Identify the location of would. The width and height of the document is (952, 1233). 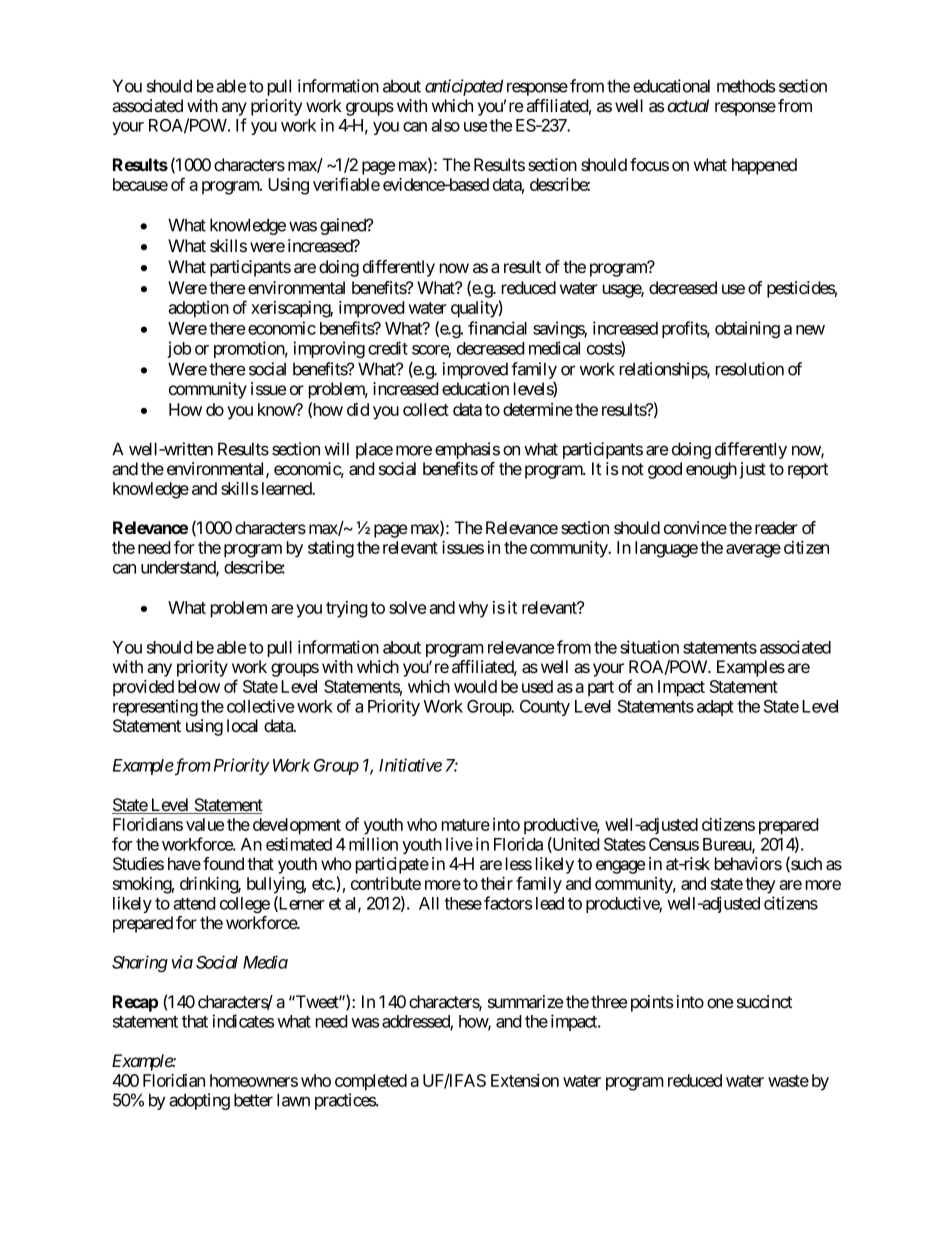
(475, 686).
